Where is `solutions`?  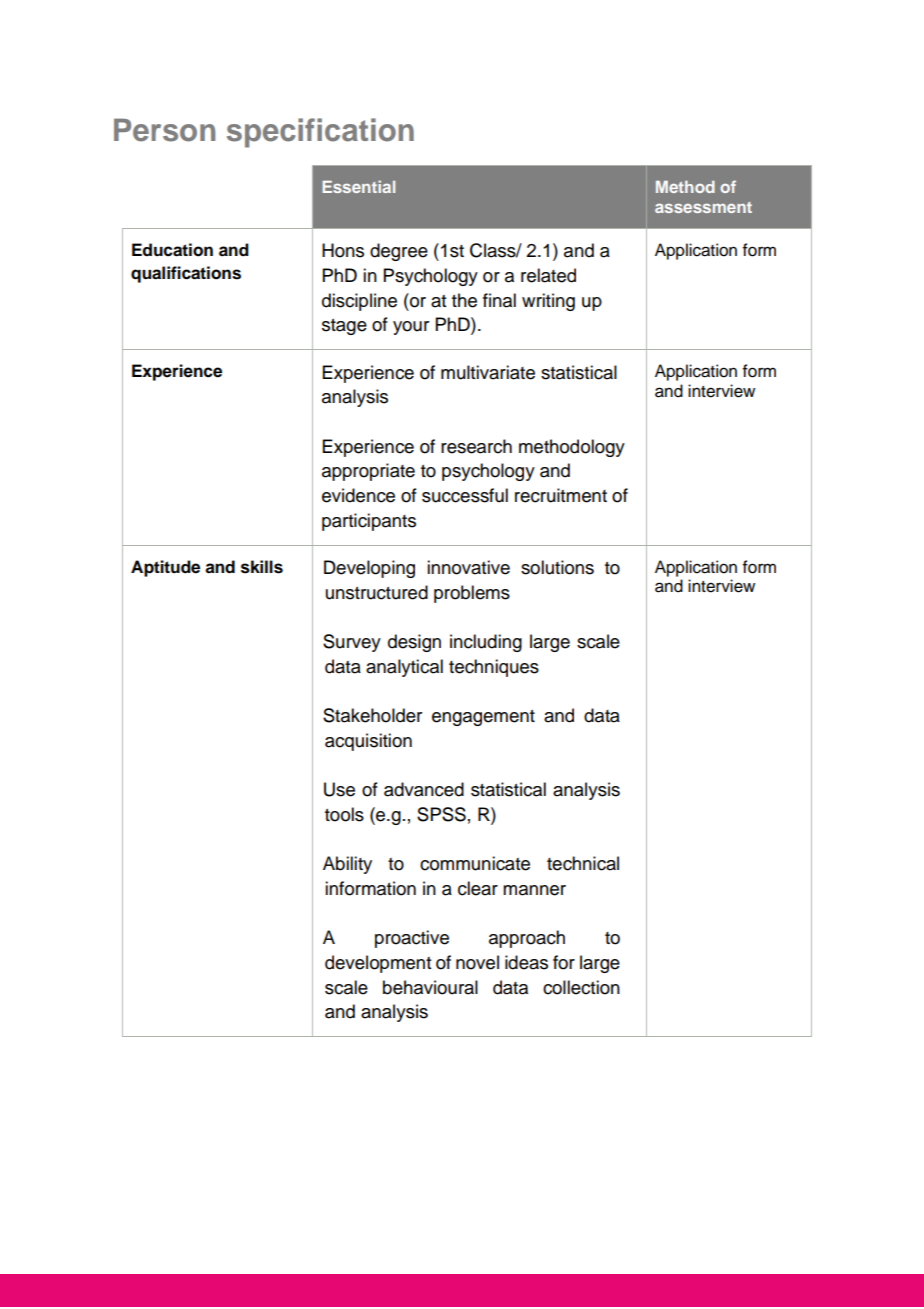 solutions is located at coordinates (557, 567).
